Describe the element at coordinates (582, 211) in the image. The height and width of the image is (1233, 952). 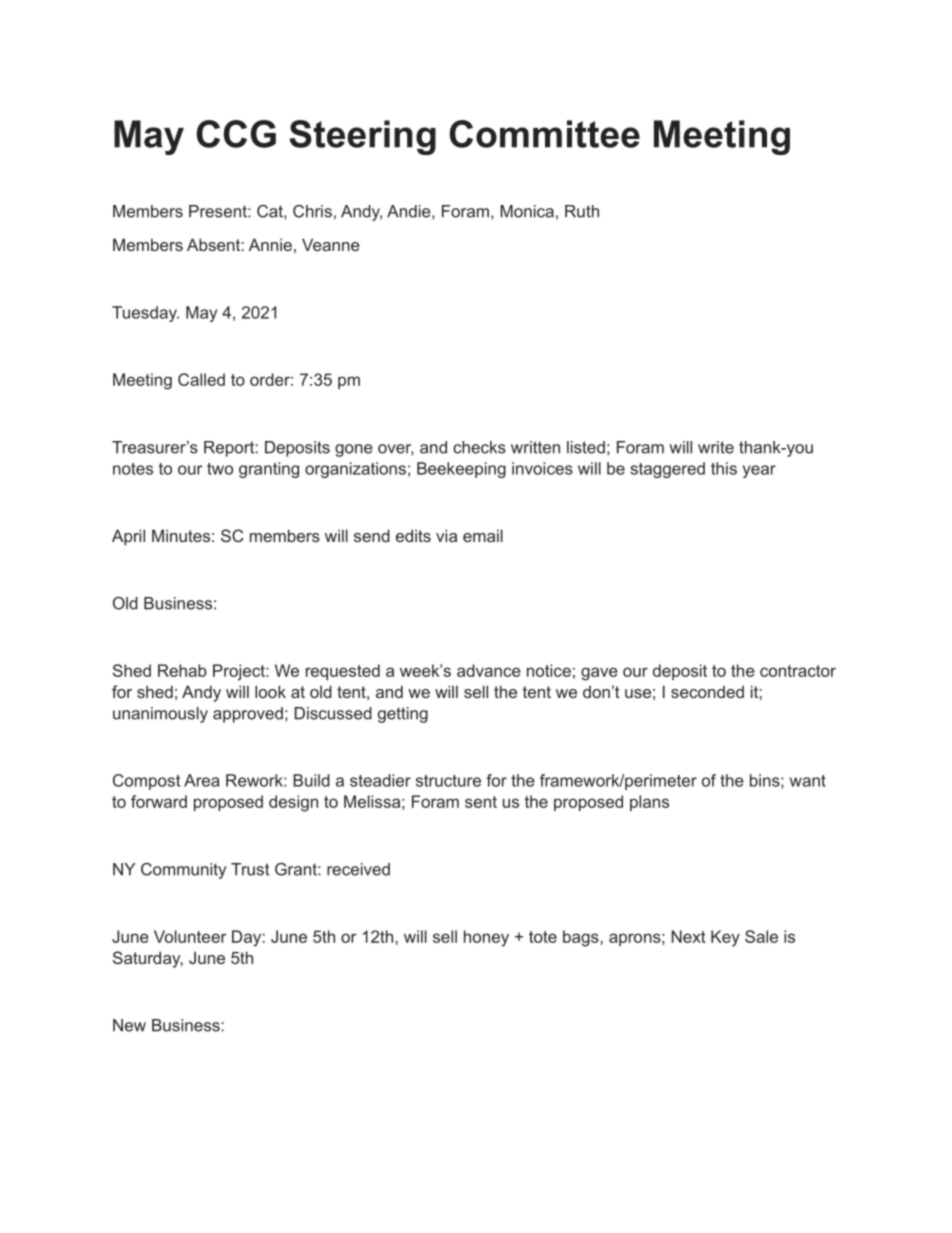
I see `Ruth` at that location.
